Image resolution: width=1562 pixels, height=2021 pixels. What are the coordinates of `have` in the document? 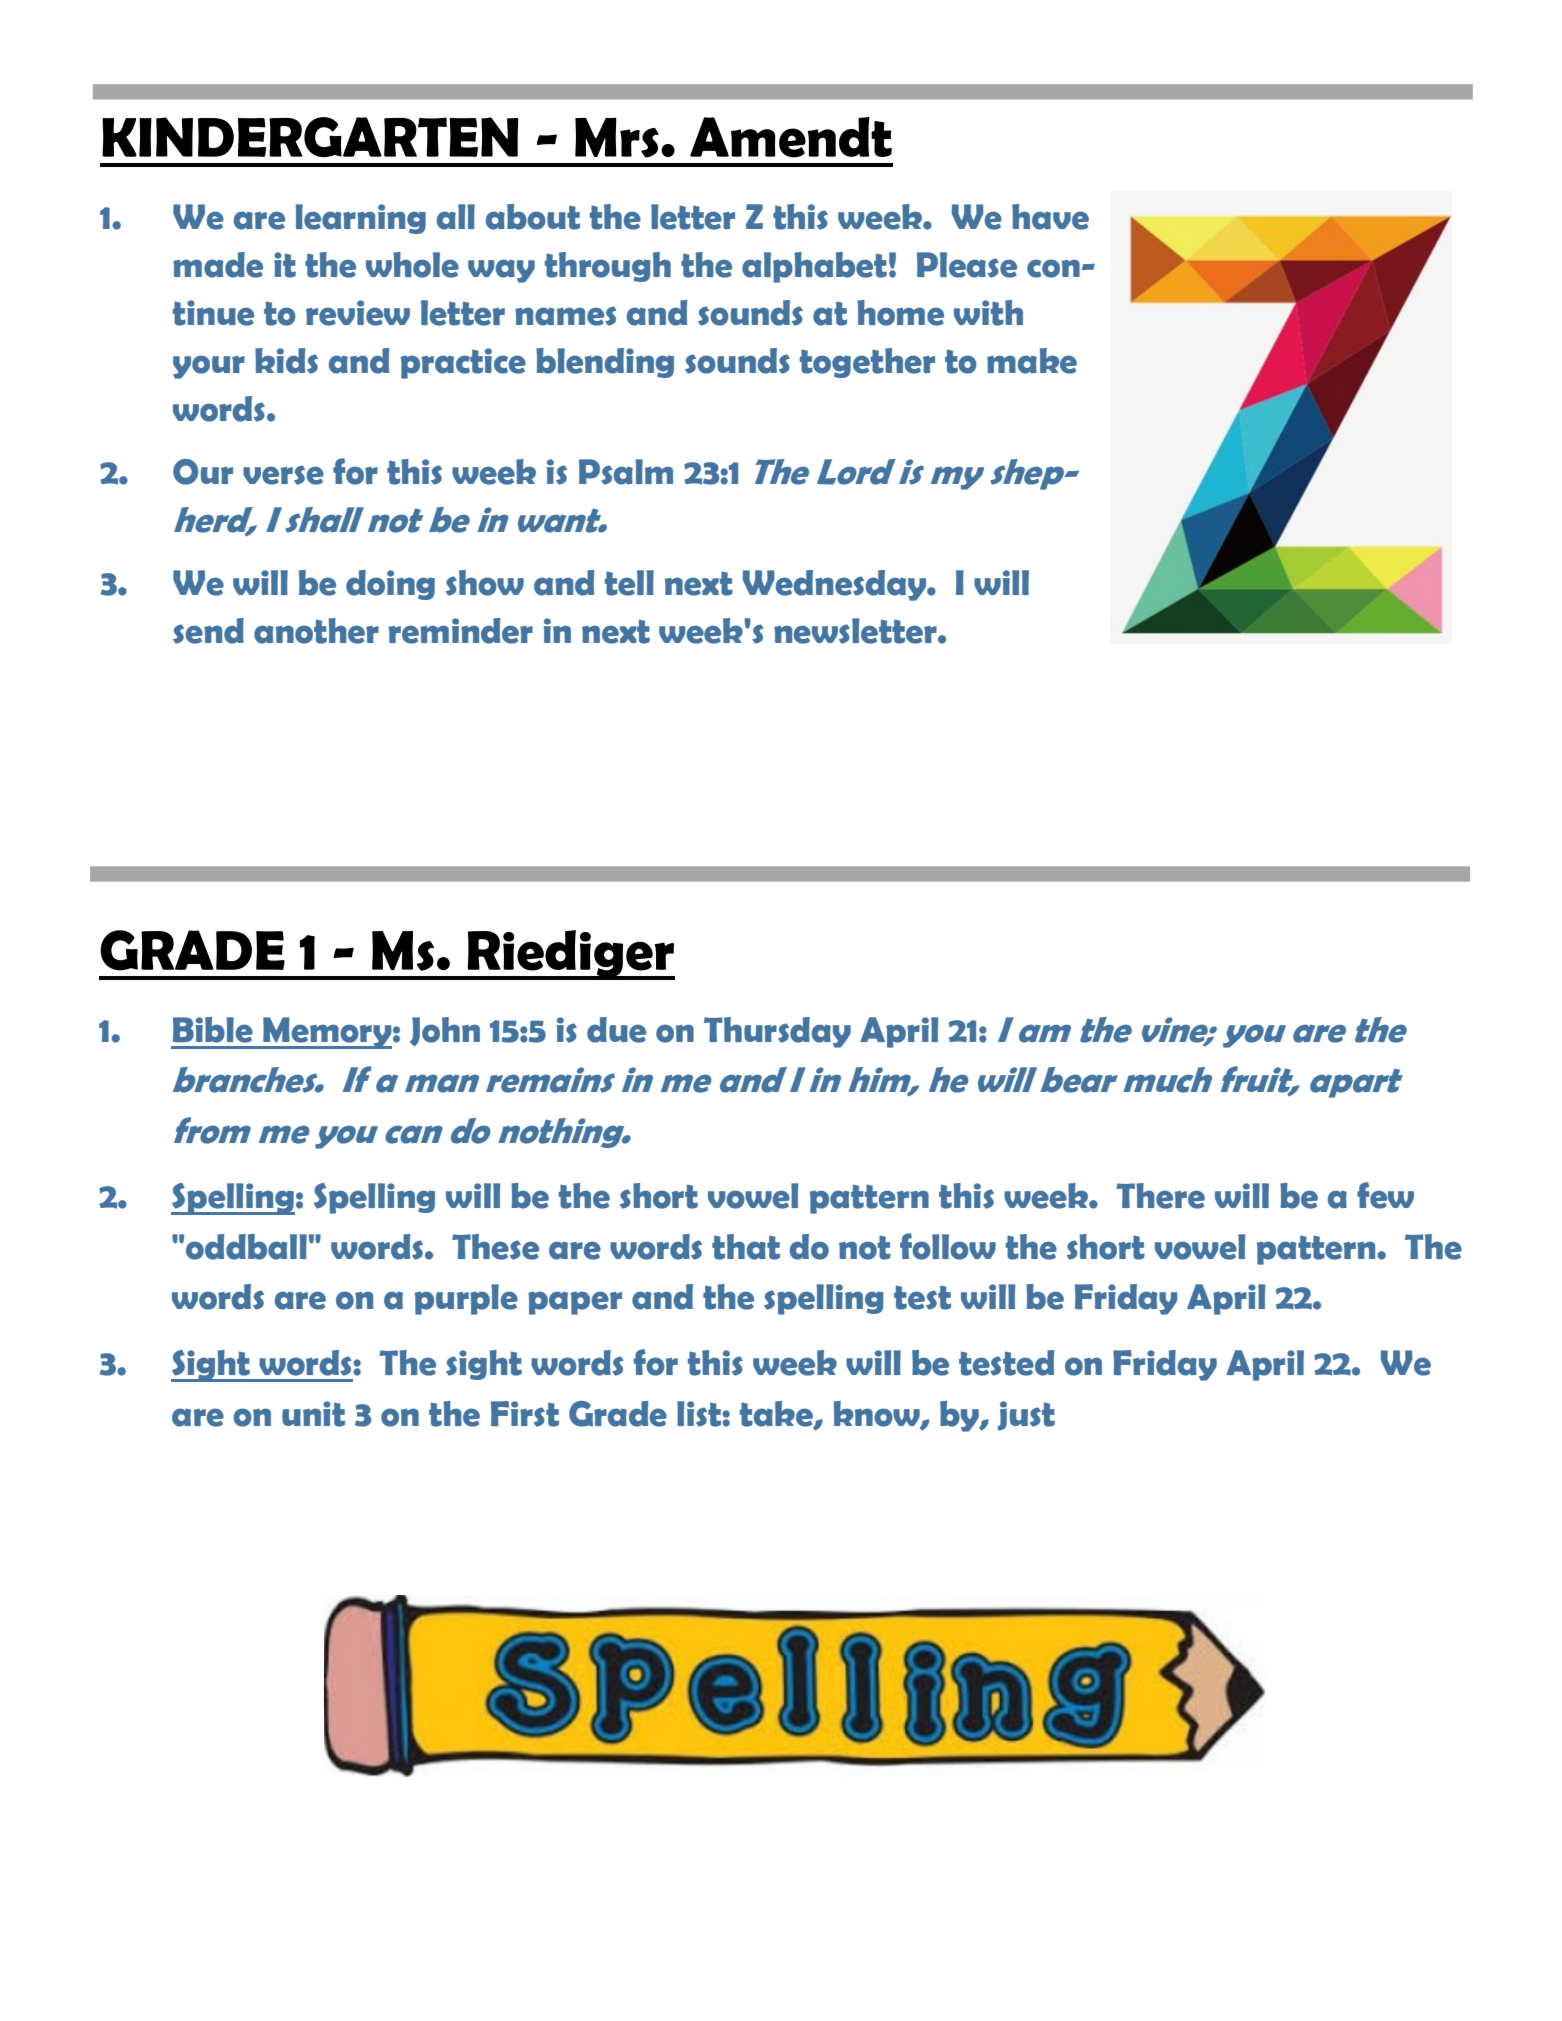 It's located at (1050, 217).
